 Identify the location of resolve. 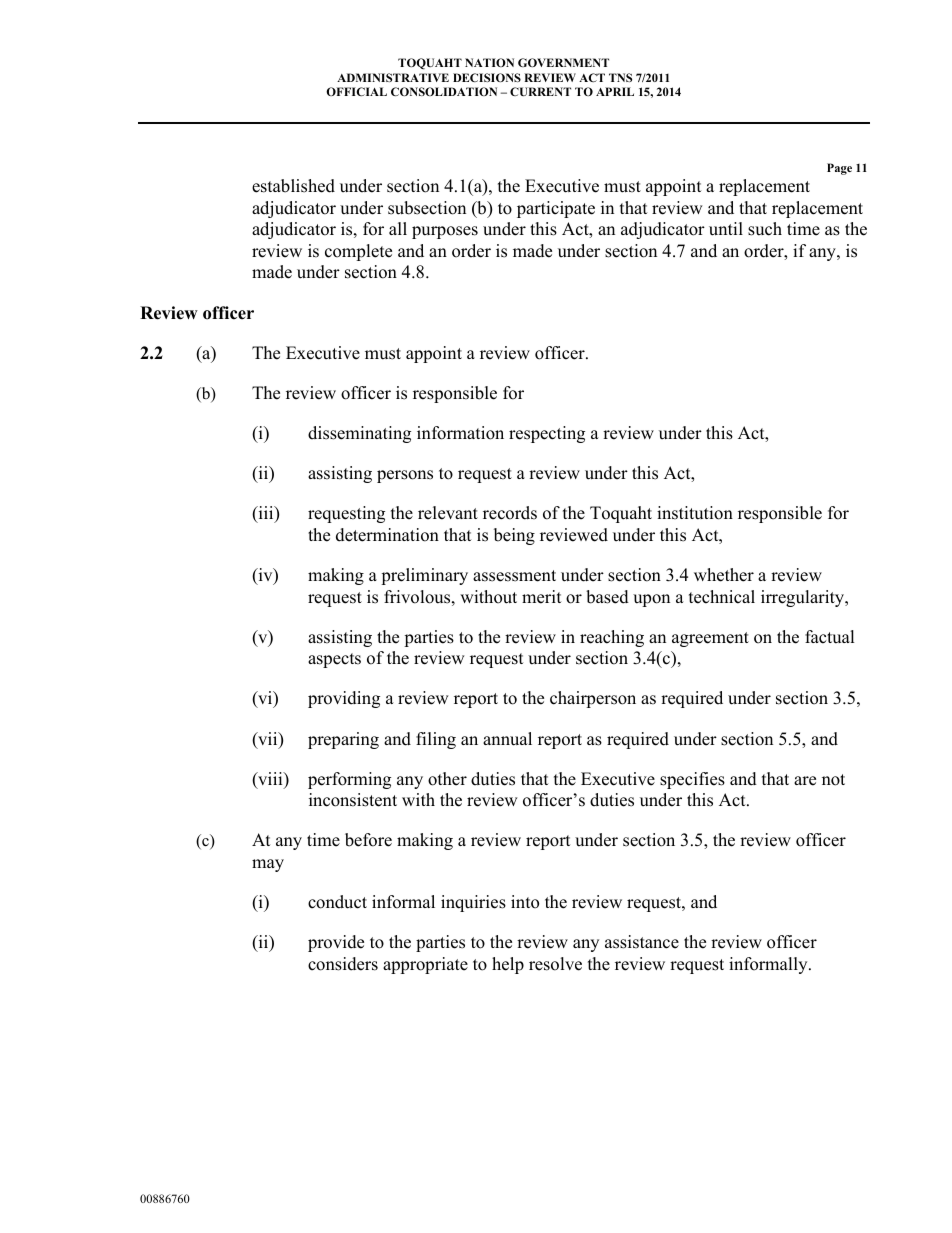
(555, 964).
